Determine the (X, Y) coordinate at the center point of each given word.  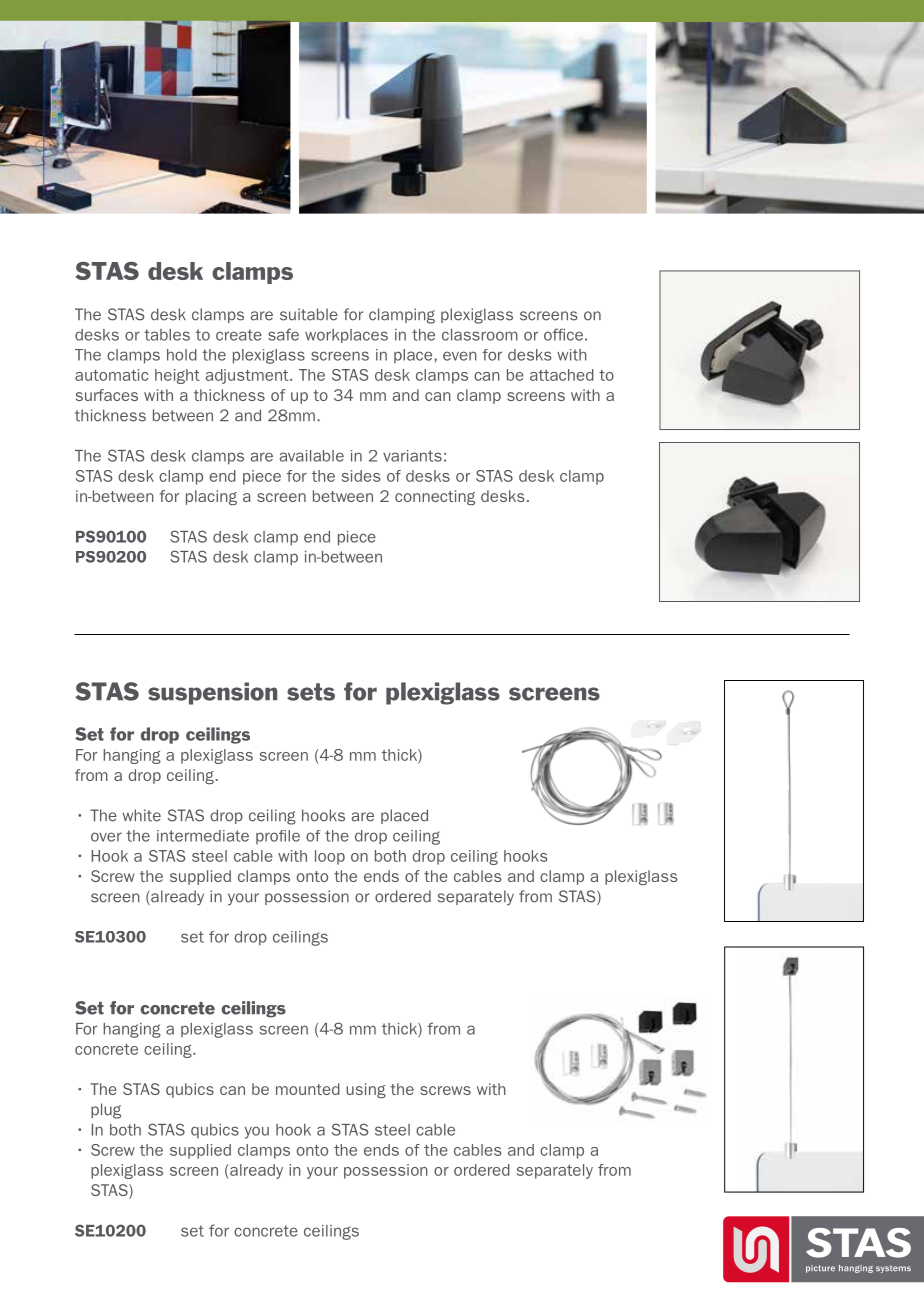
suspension (212, 693)
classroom (480, 335)
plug (106, 1111)
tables (167, 335)
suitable (309, 314)
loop (330, 857)
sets (311, 692)
